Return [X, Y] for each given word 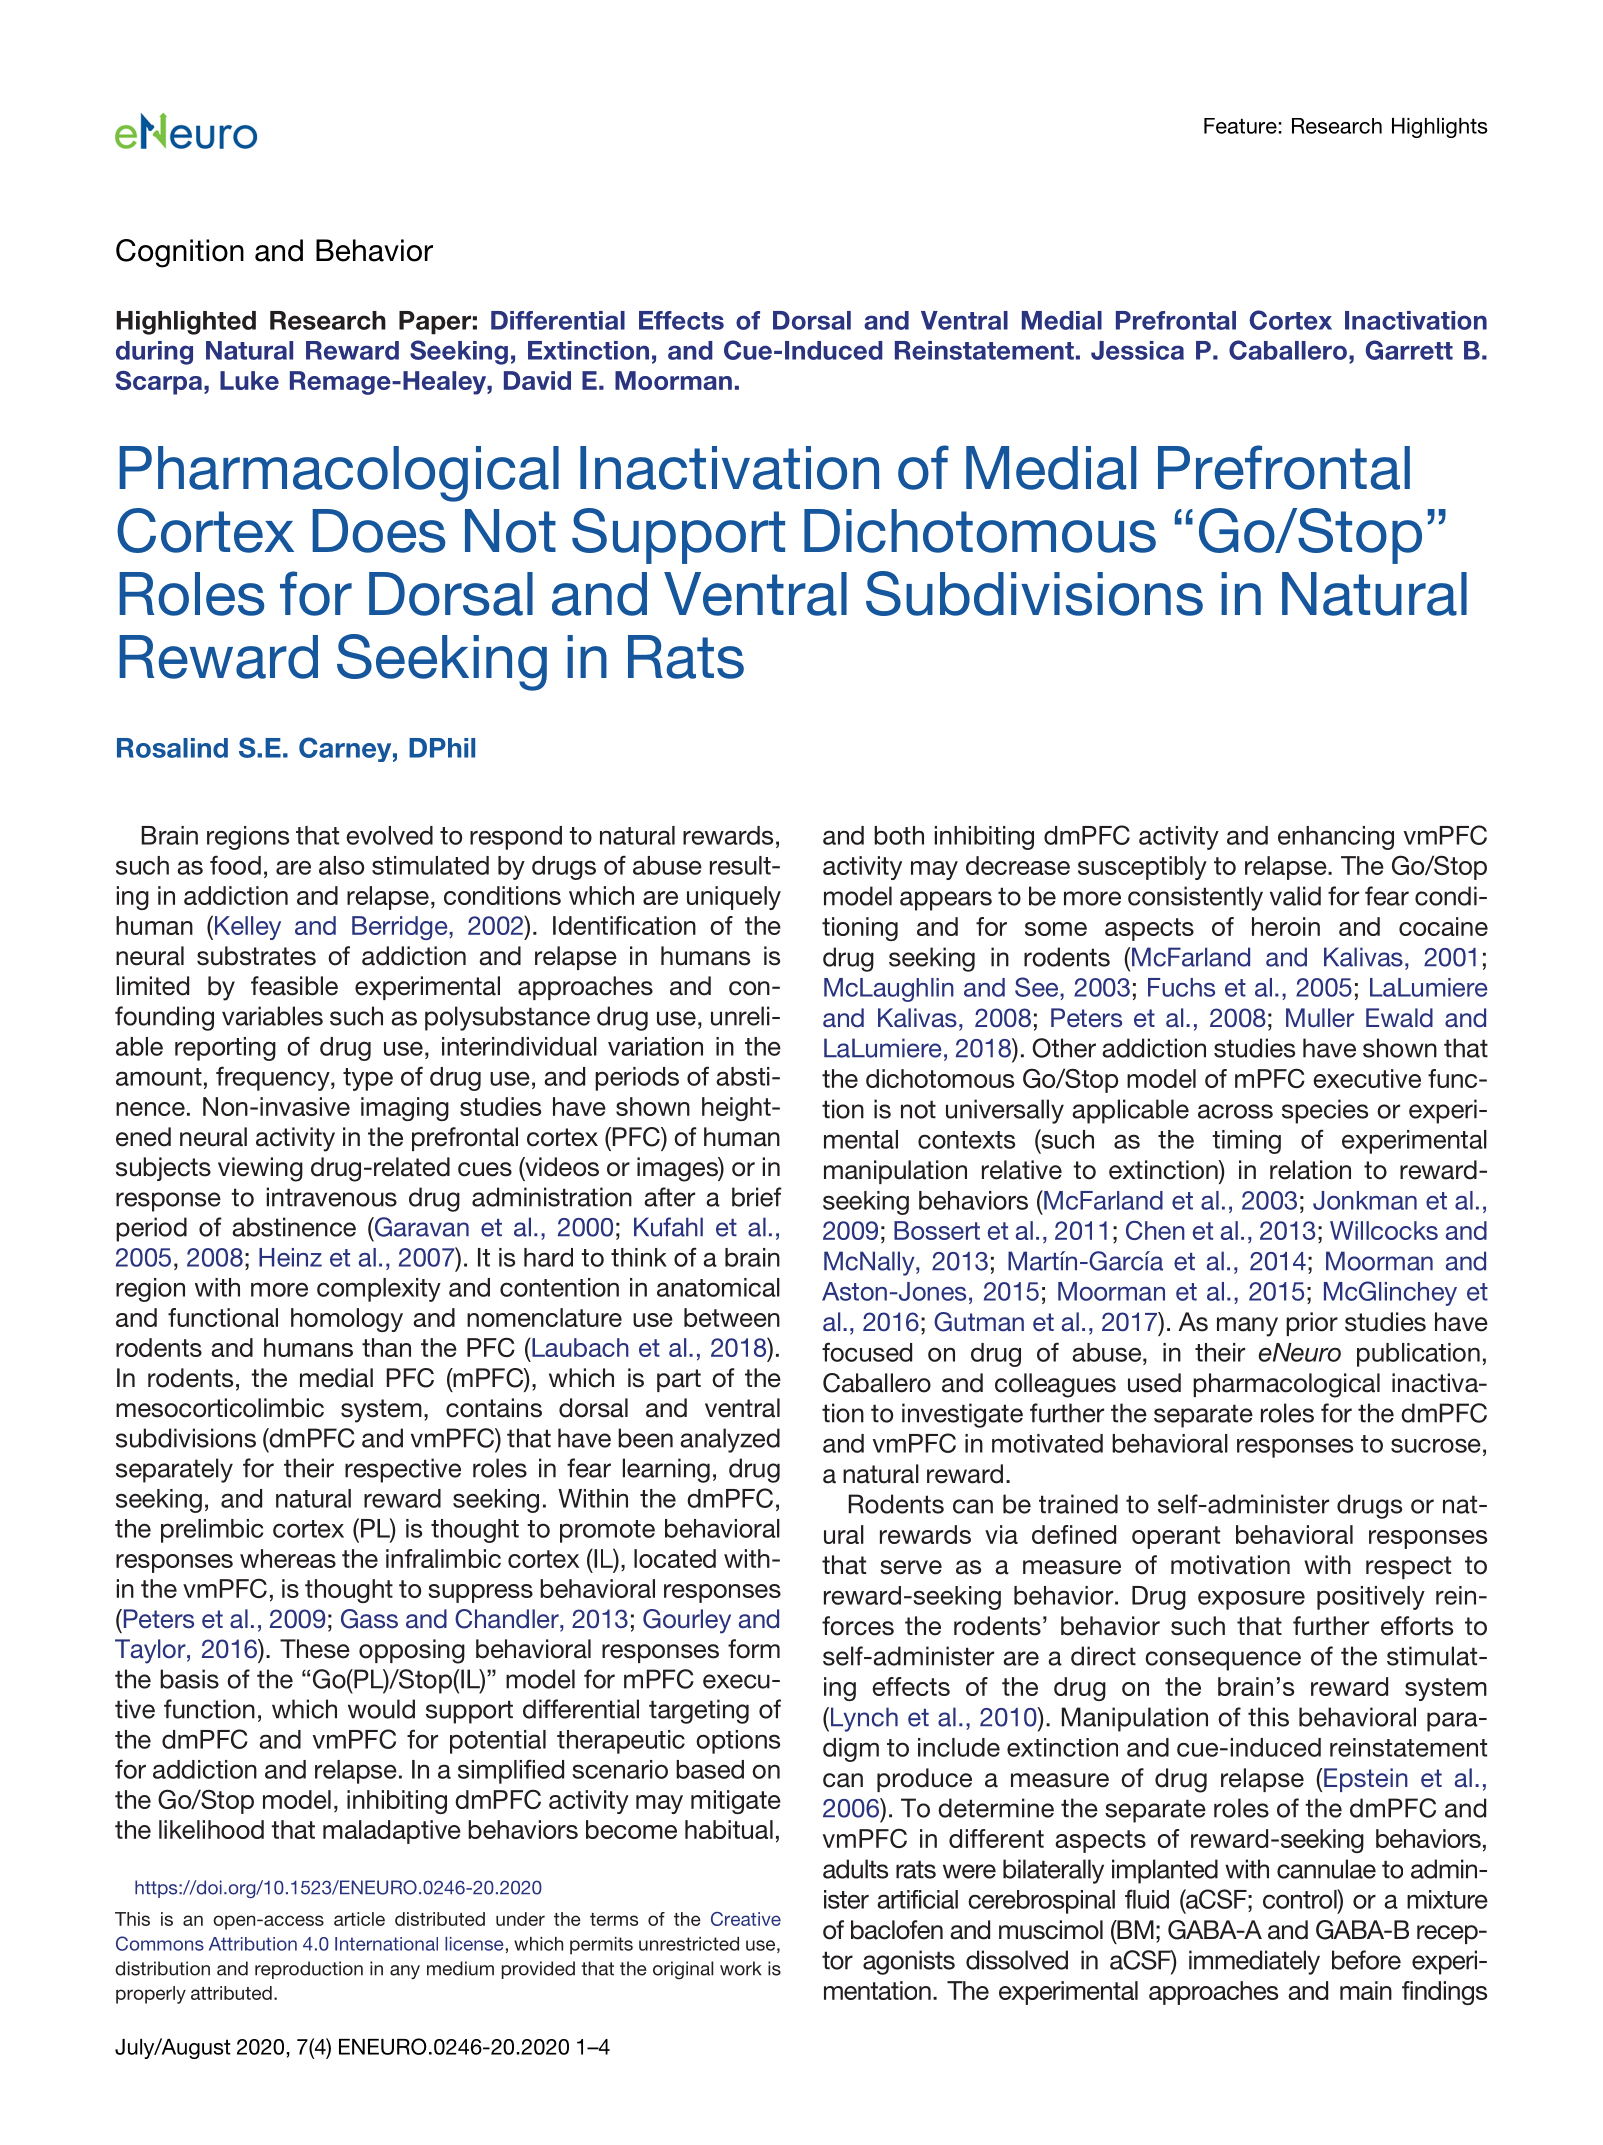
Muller [1320, 1018]
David [537, 380]
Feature [1240, 126]
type [368, 1079]
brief [757, 1197]
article [359, 1919]
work [740, 1968]
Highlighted [186, 323]
